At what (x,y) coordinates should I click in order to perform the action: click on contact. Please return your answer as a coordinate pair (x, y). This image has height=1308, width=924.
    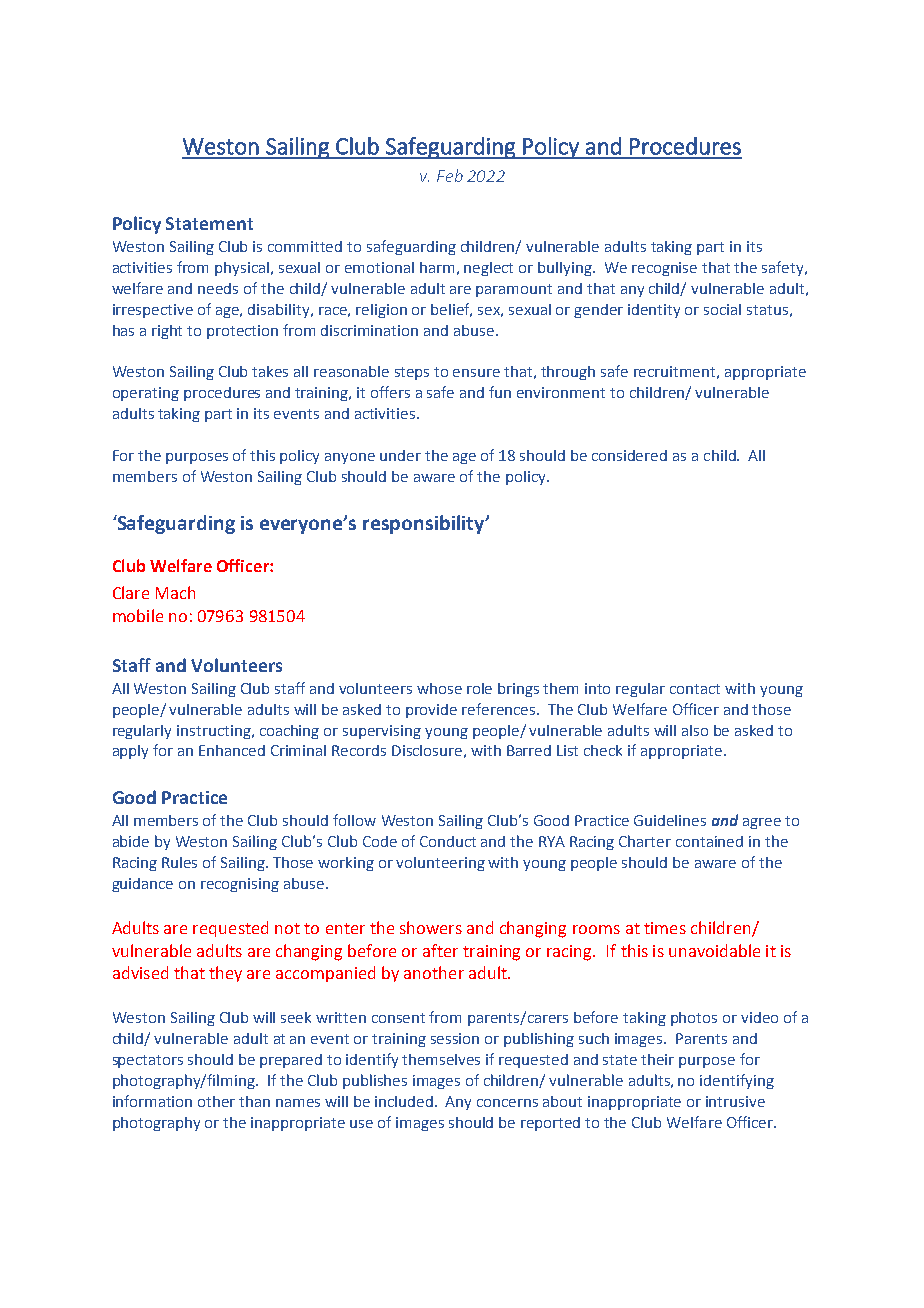
    Looking at the image, I should click on (695, 689).
